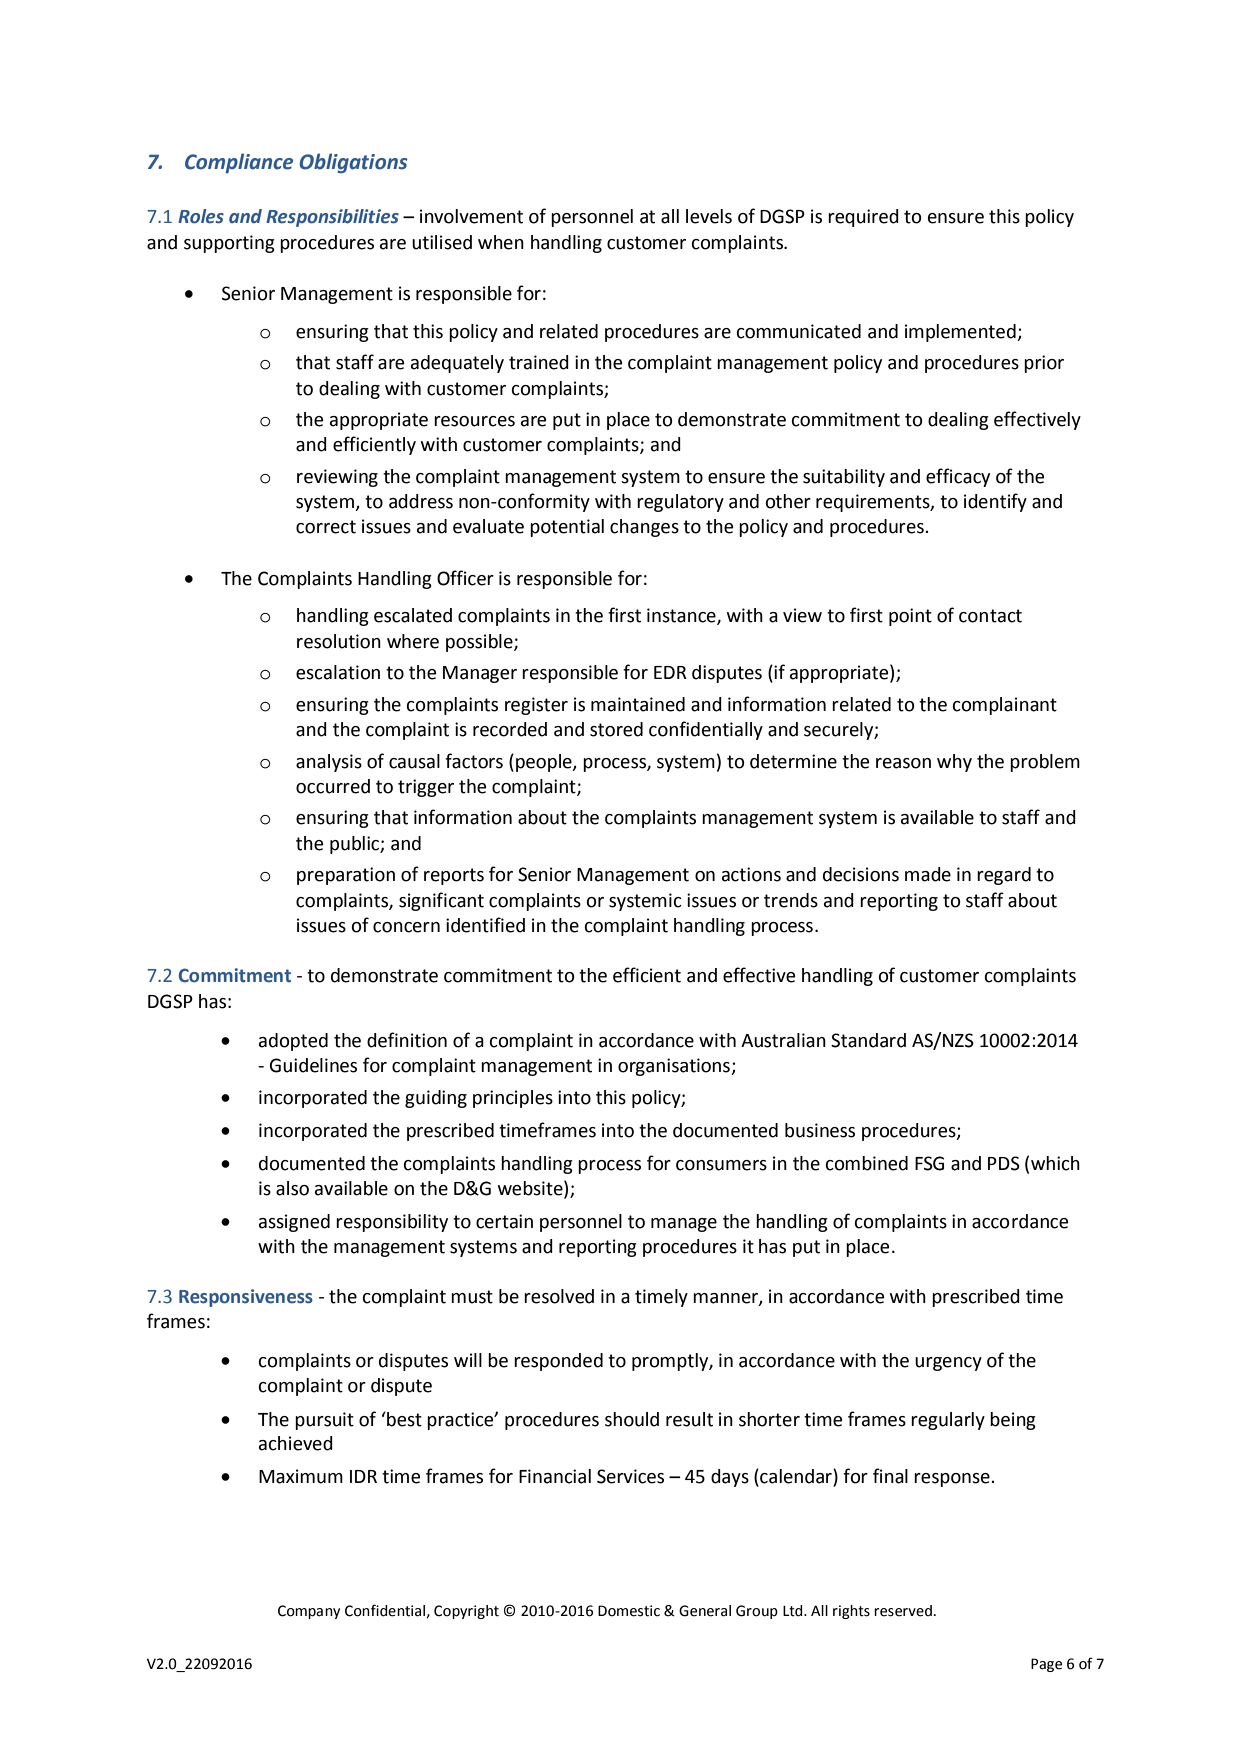 The width and height of the document is (1233, 1745). I want to click on organisations, so click(675, 1067).
